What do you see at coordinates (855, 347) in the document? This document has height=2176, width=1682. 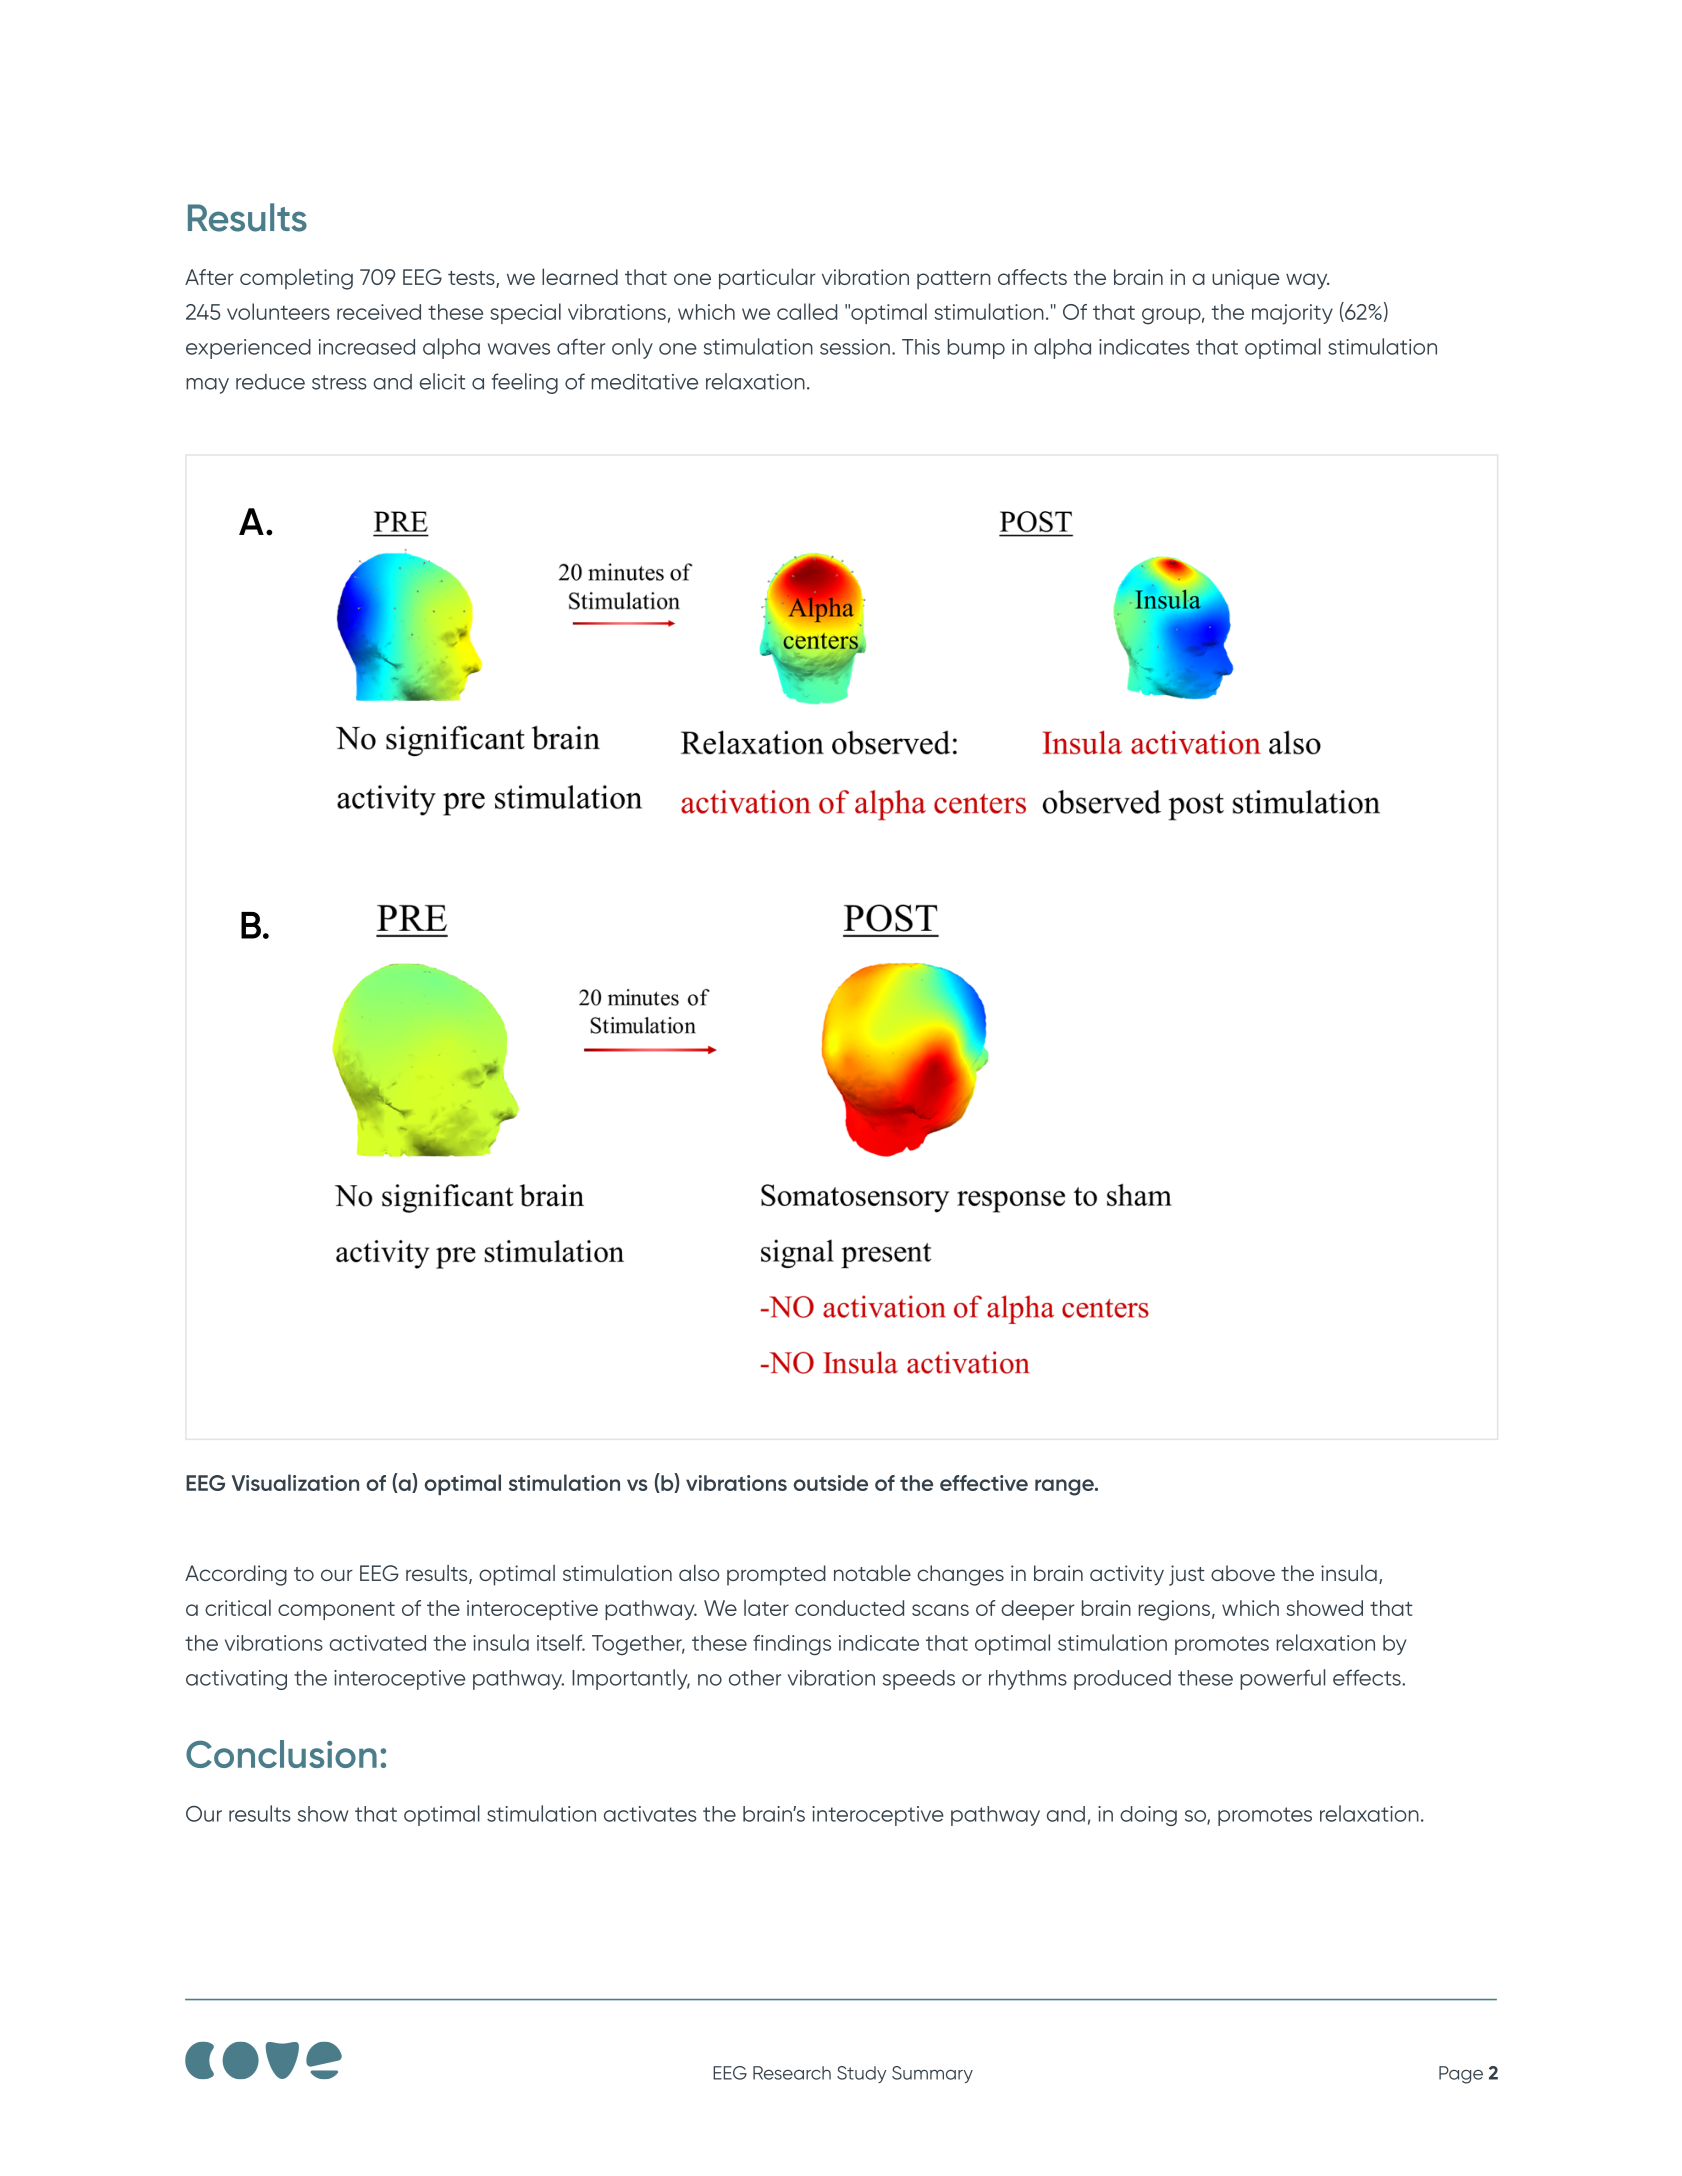 I see `session` at bounding box center [855, 347].
